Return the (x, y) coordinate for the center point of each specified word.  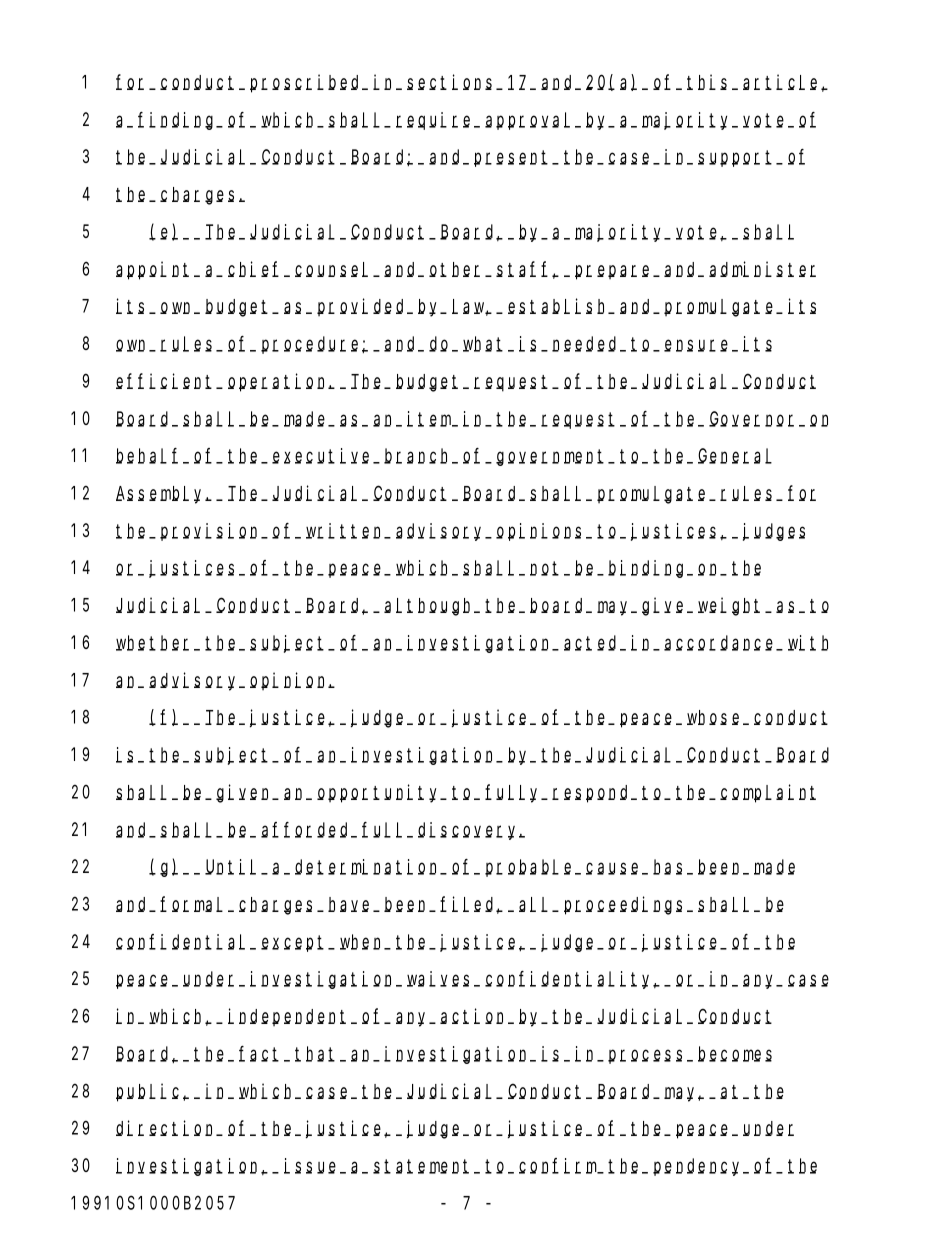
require (436, 121)
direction (167, 1128)
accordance (721, 643)
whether (156, 643)
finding (178, 121)
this (710, 82)
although (430, 607)
